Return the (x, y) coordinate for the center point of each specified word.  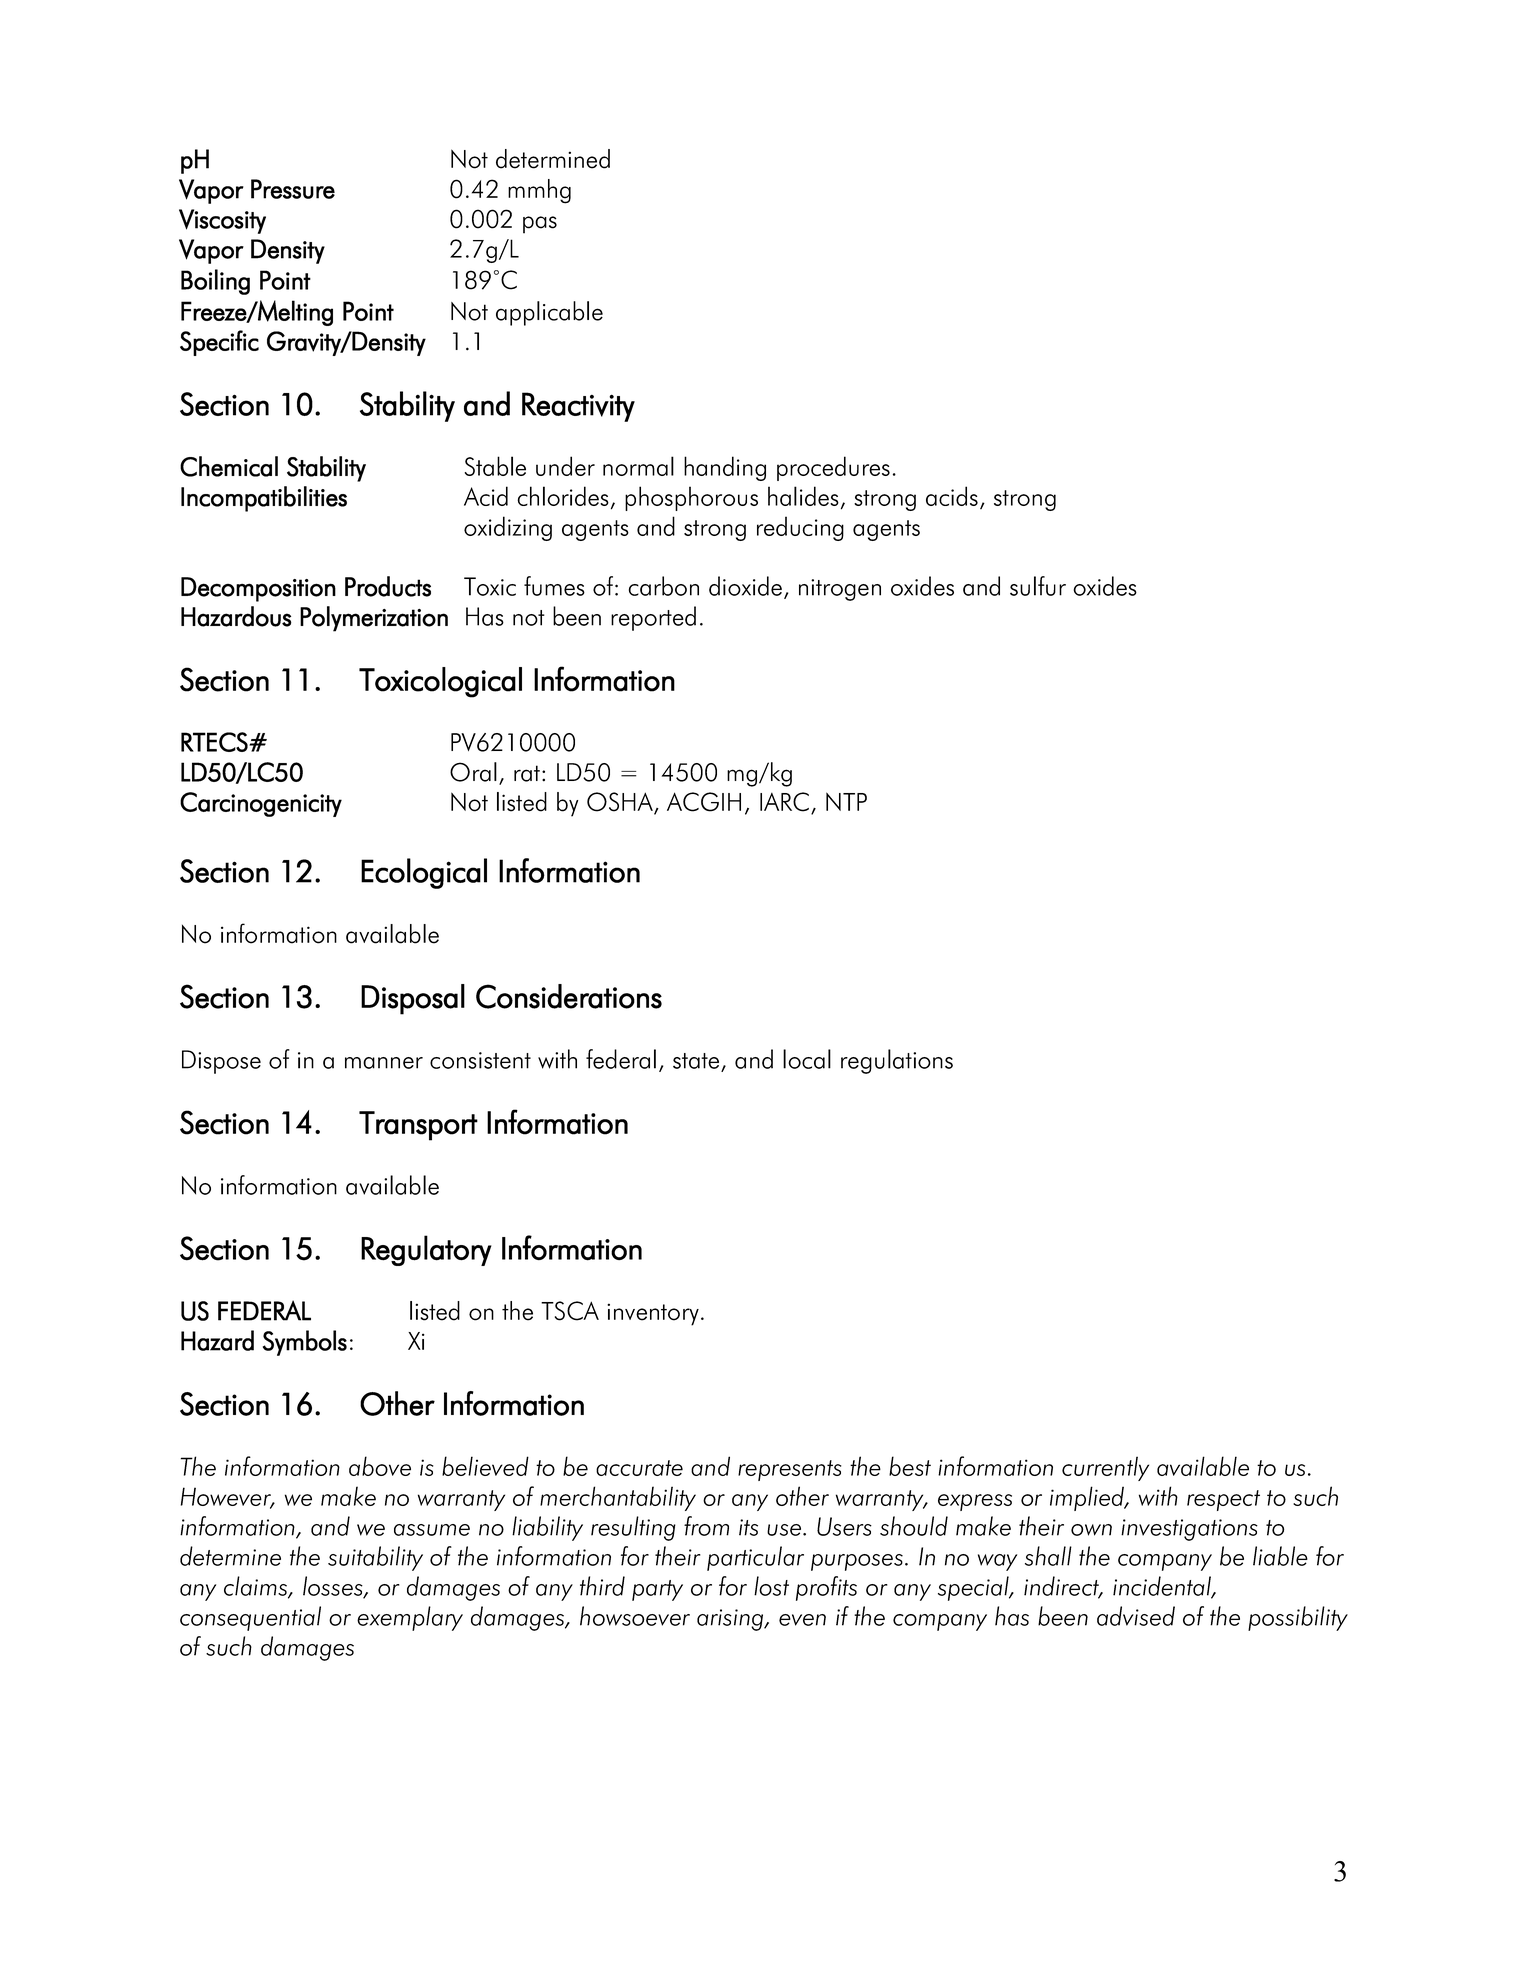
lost (771, 1586)
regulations (897, 1061)
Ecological (424, 873)
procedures (833, 468)
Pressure (293, 189)
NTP (846, 801)
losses (334, 1587)
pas (540, 225)
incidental (1163, 1587)
